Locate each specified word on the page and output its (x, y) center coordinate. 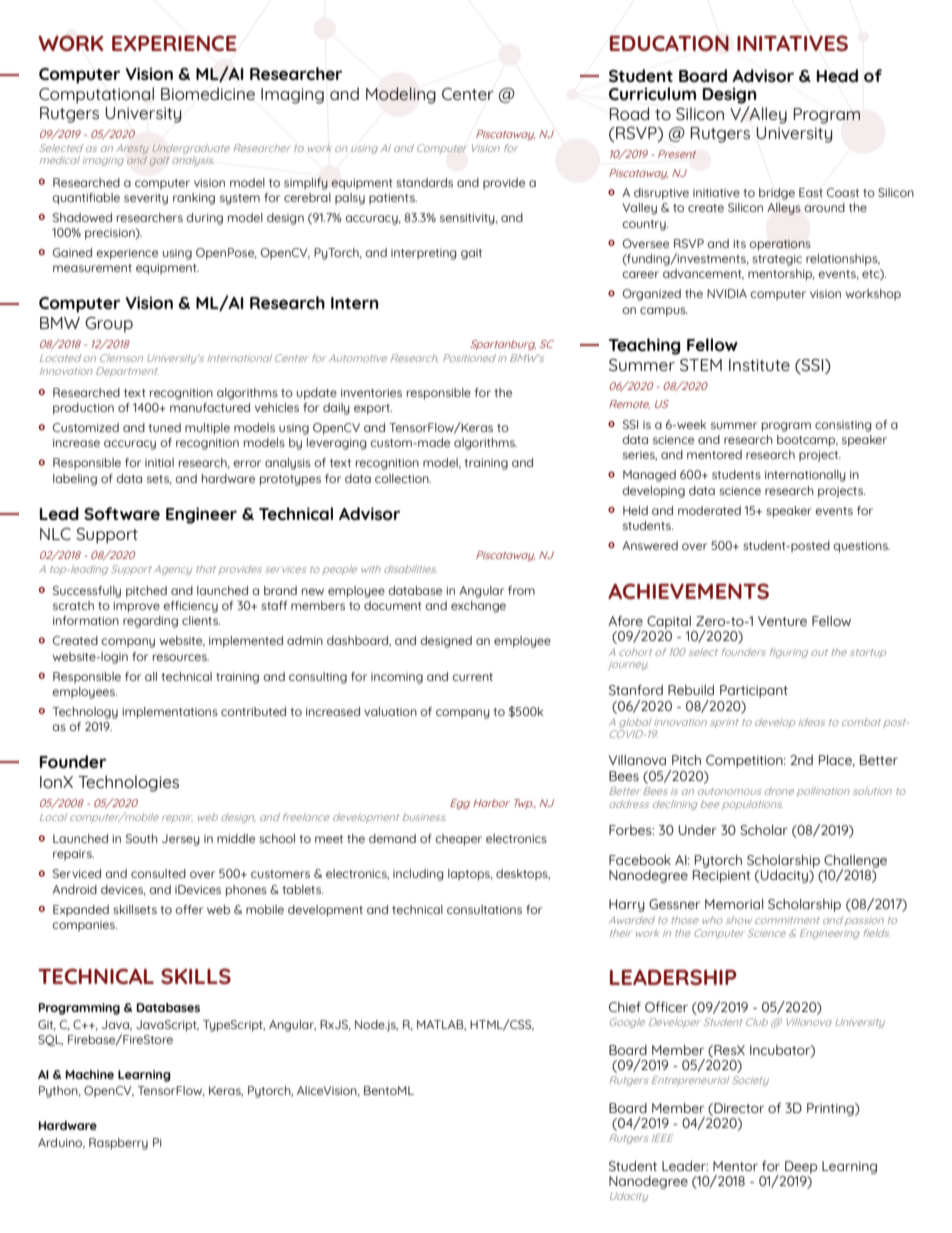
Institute (759, 365)
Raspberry (118, 1144)
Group (109, 325)
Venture (782, 621)
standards (424, 182)
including (418, 875)
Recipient (722, 875)
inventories (371, 392)
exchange (478, 607)
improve (137, 607)
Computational (96, 95)
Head (837, 75)
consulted (158, 873)
